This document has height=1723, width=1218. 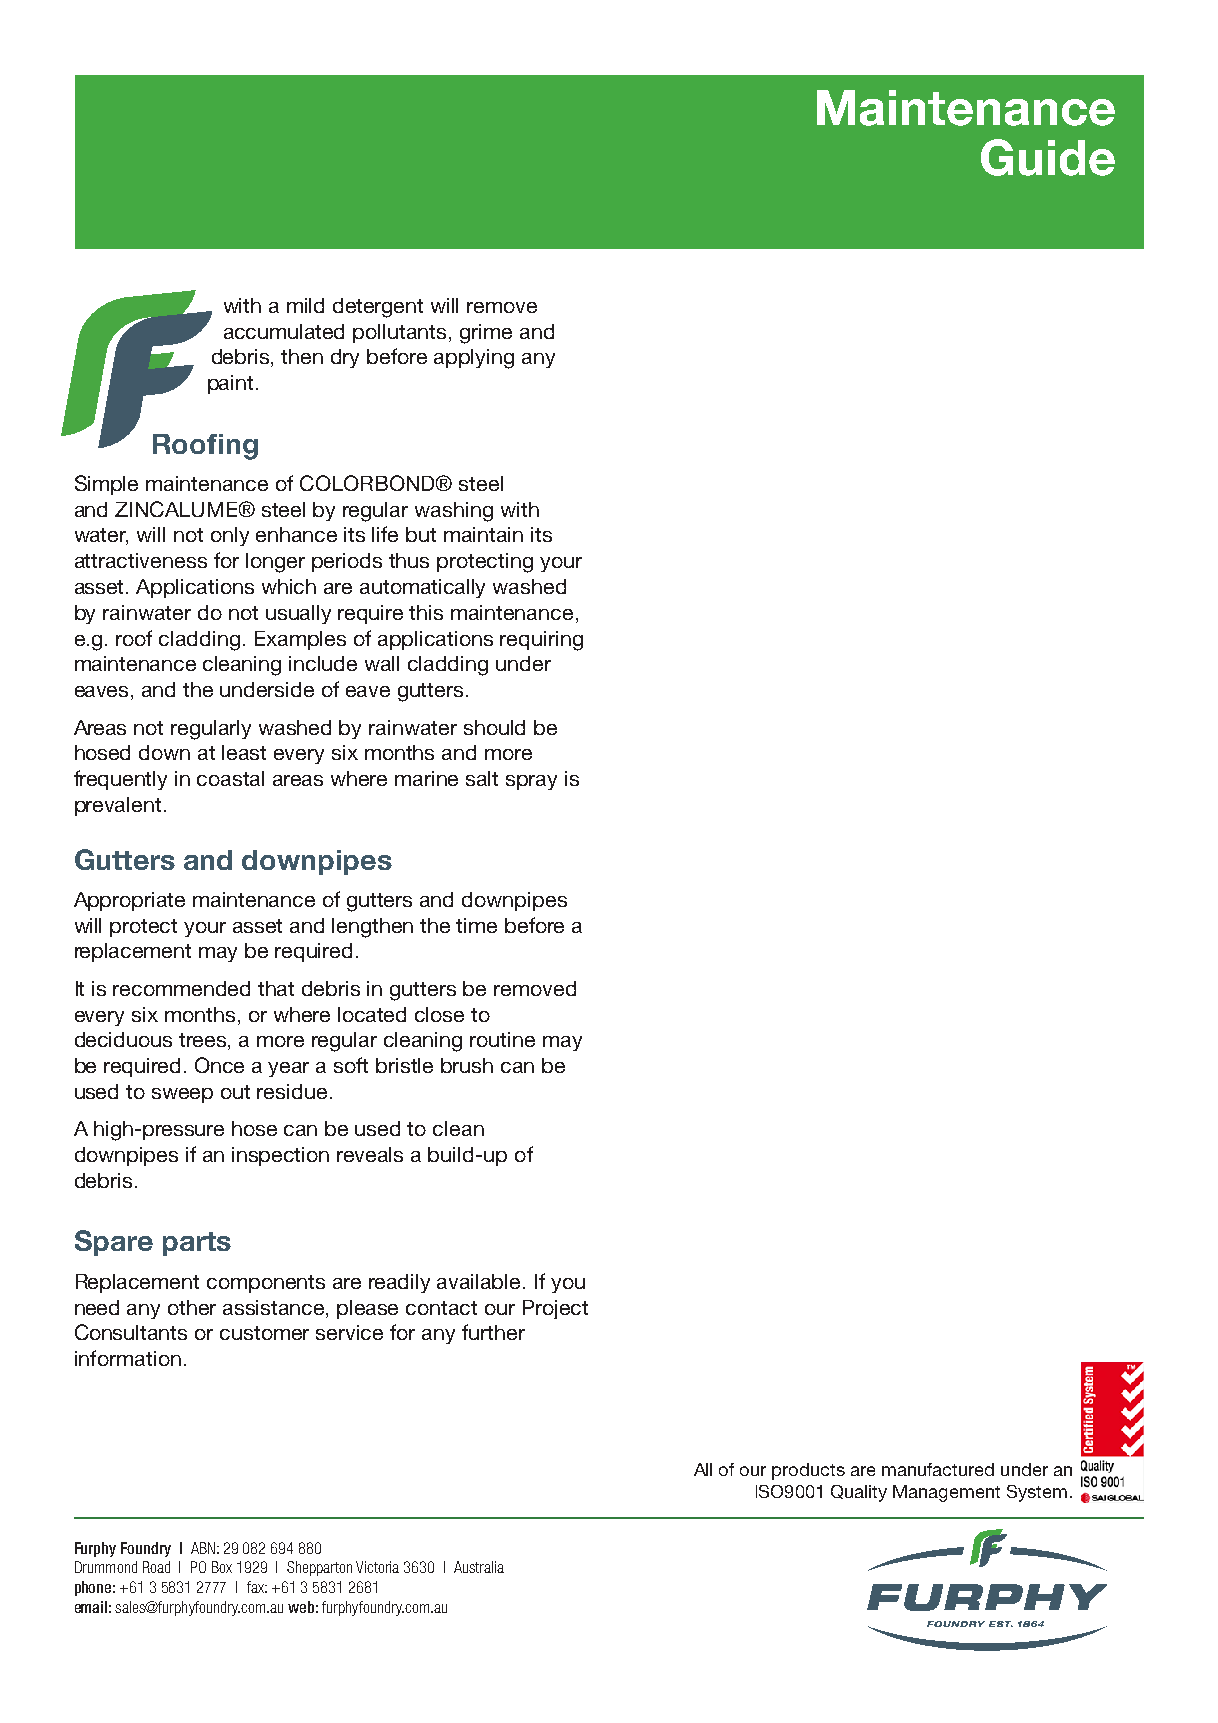 I want to click on requiring, so click(x=541, y=641).
